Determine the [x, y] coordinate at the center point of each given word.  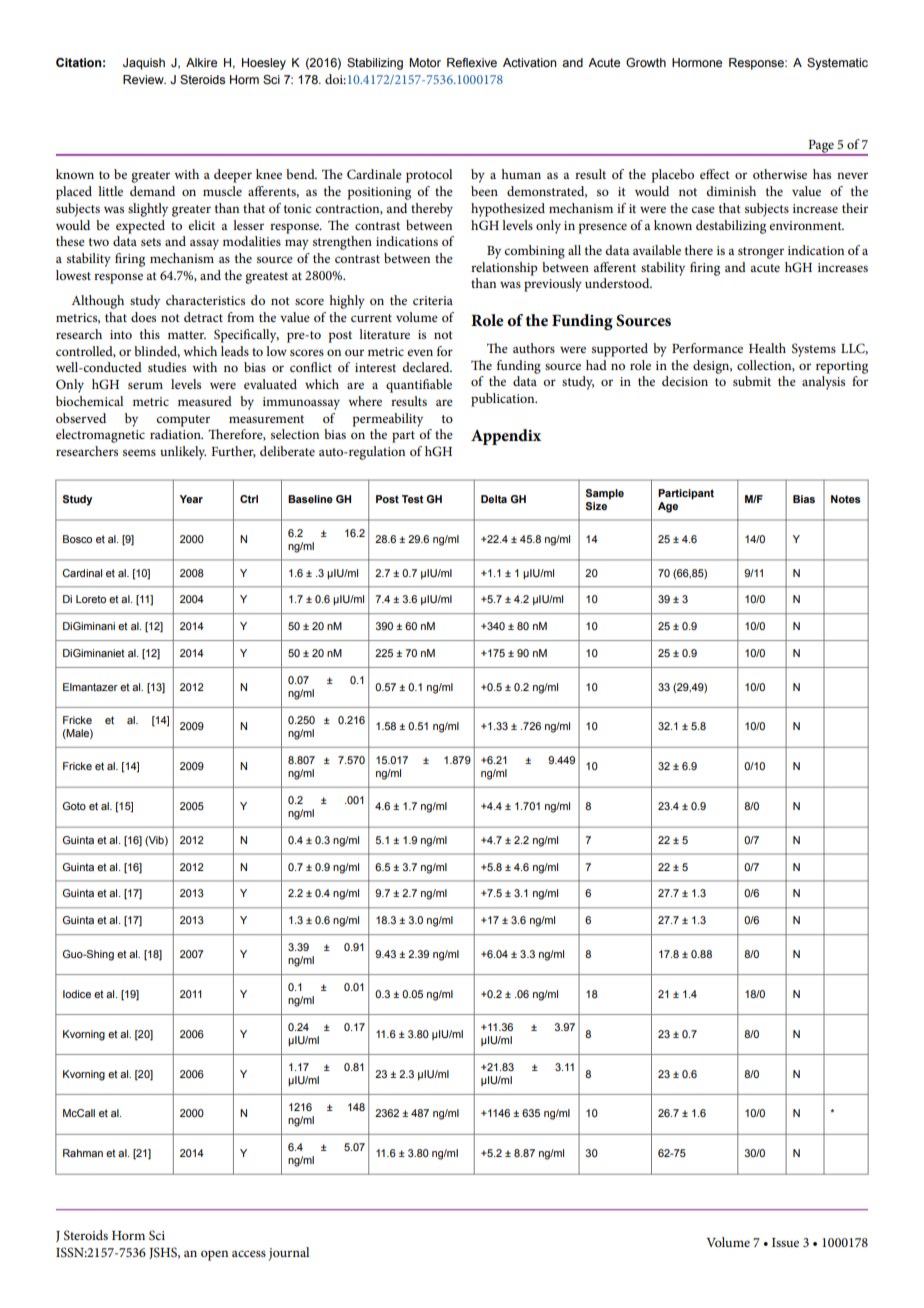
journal [289, 1254]
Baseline [310, 499]
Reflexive [472, 62]
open [214, 1255]
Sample [605, 494]
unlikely [183, 453]
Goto [74, 806]
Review [144, 79]
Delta [494, 499]
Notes [846, 499]
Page [821, 147]
